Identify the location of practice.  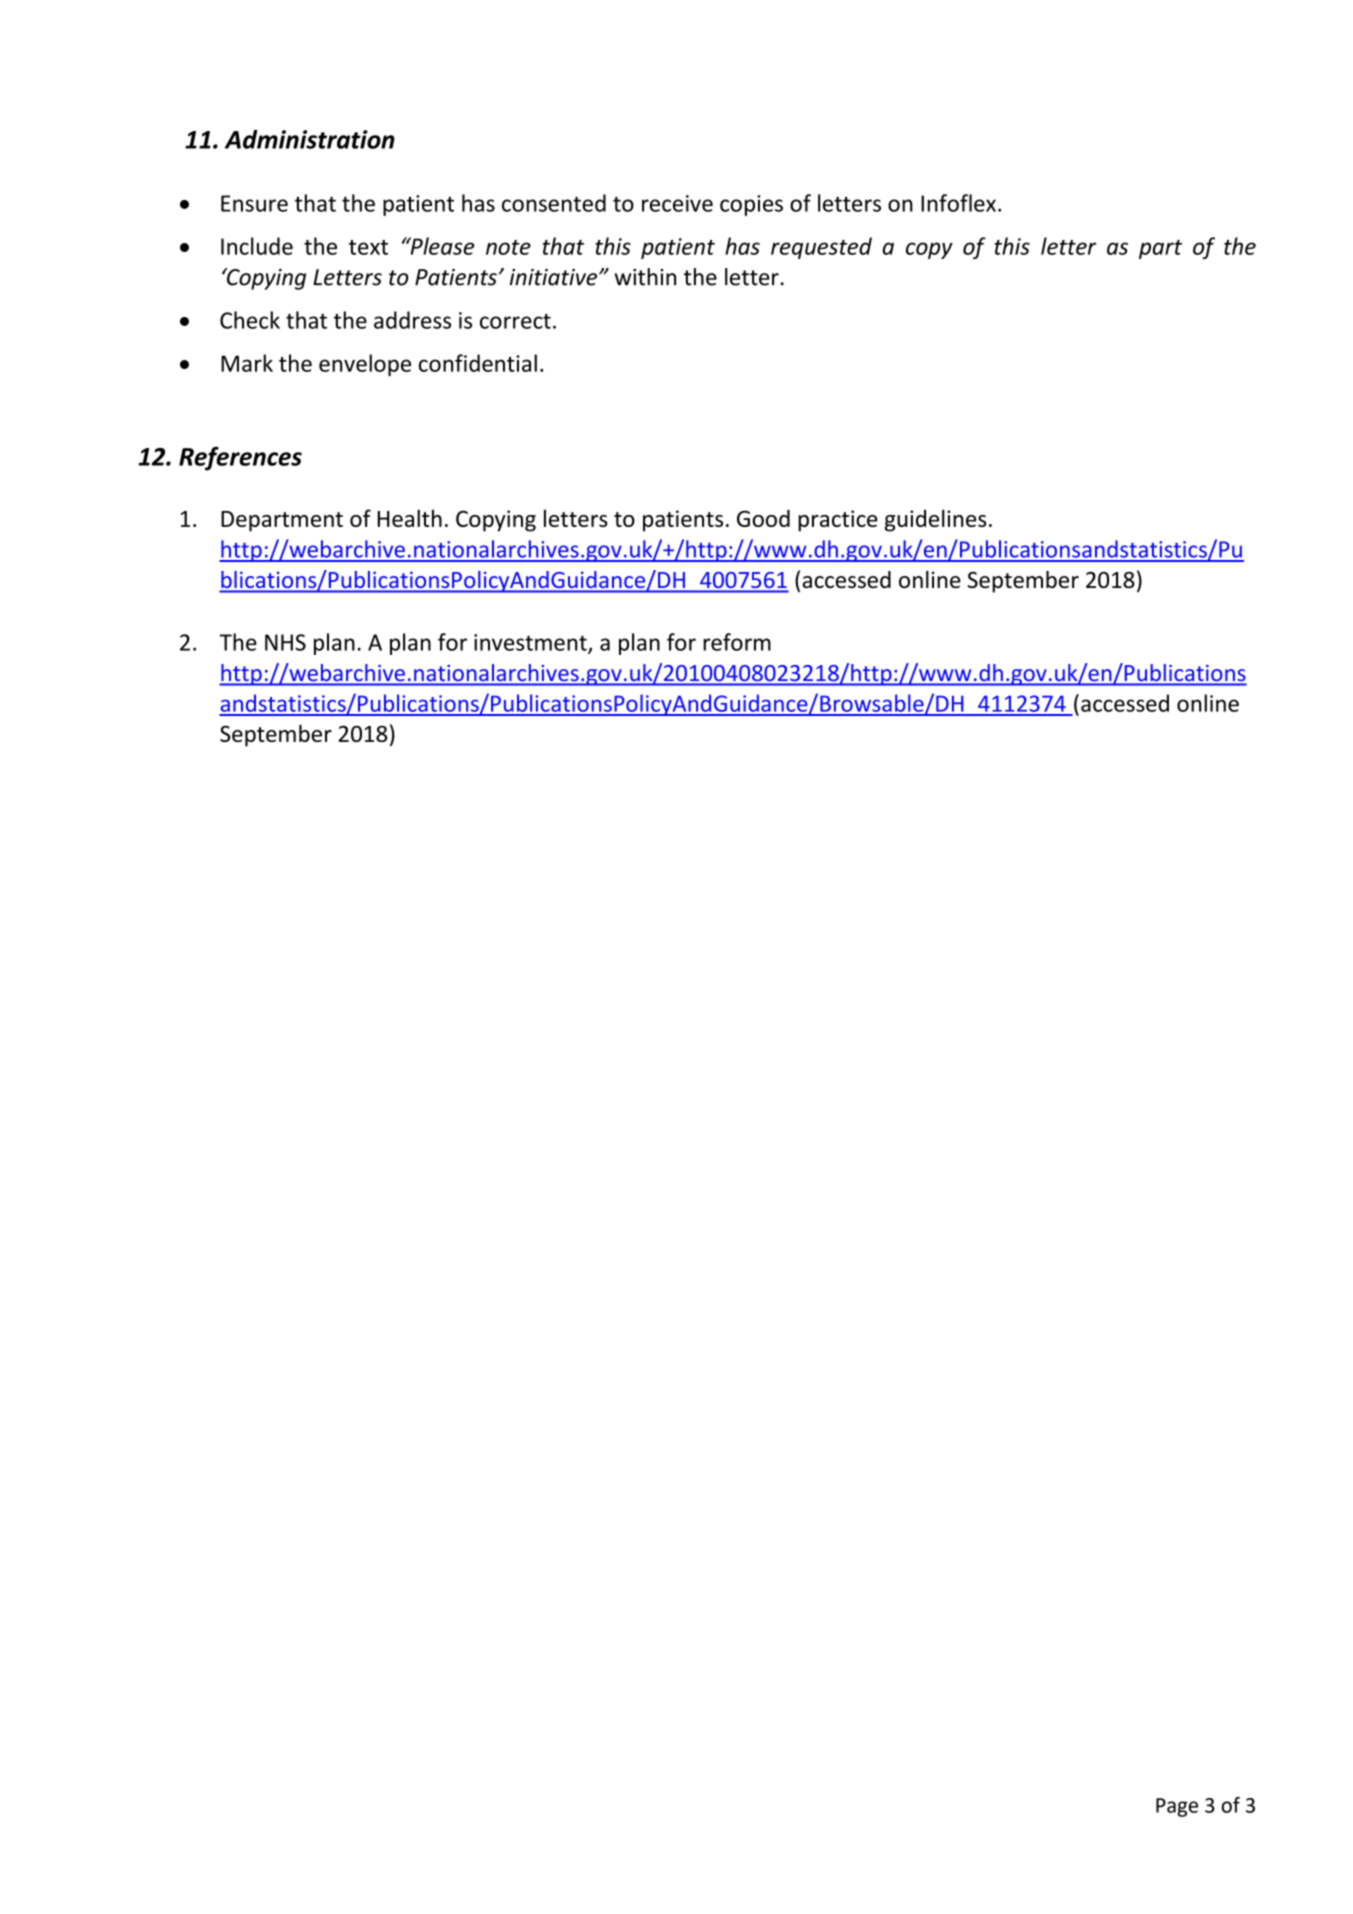
(838, 521).
